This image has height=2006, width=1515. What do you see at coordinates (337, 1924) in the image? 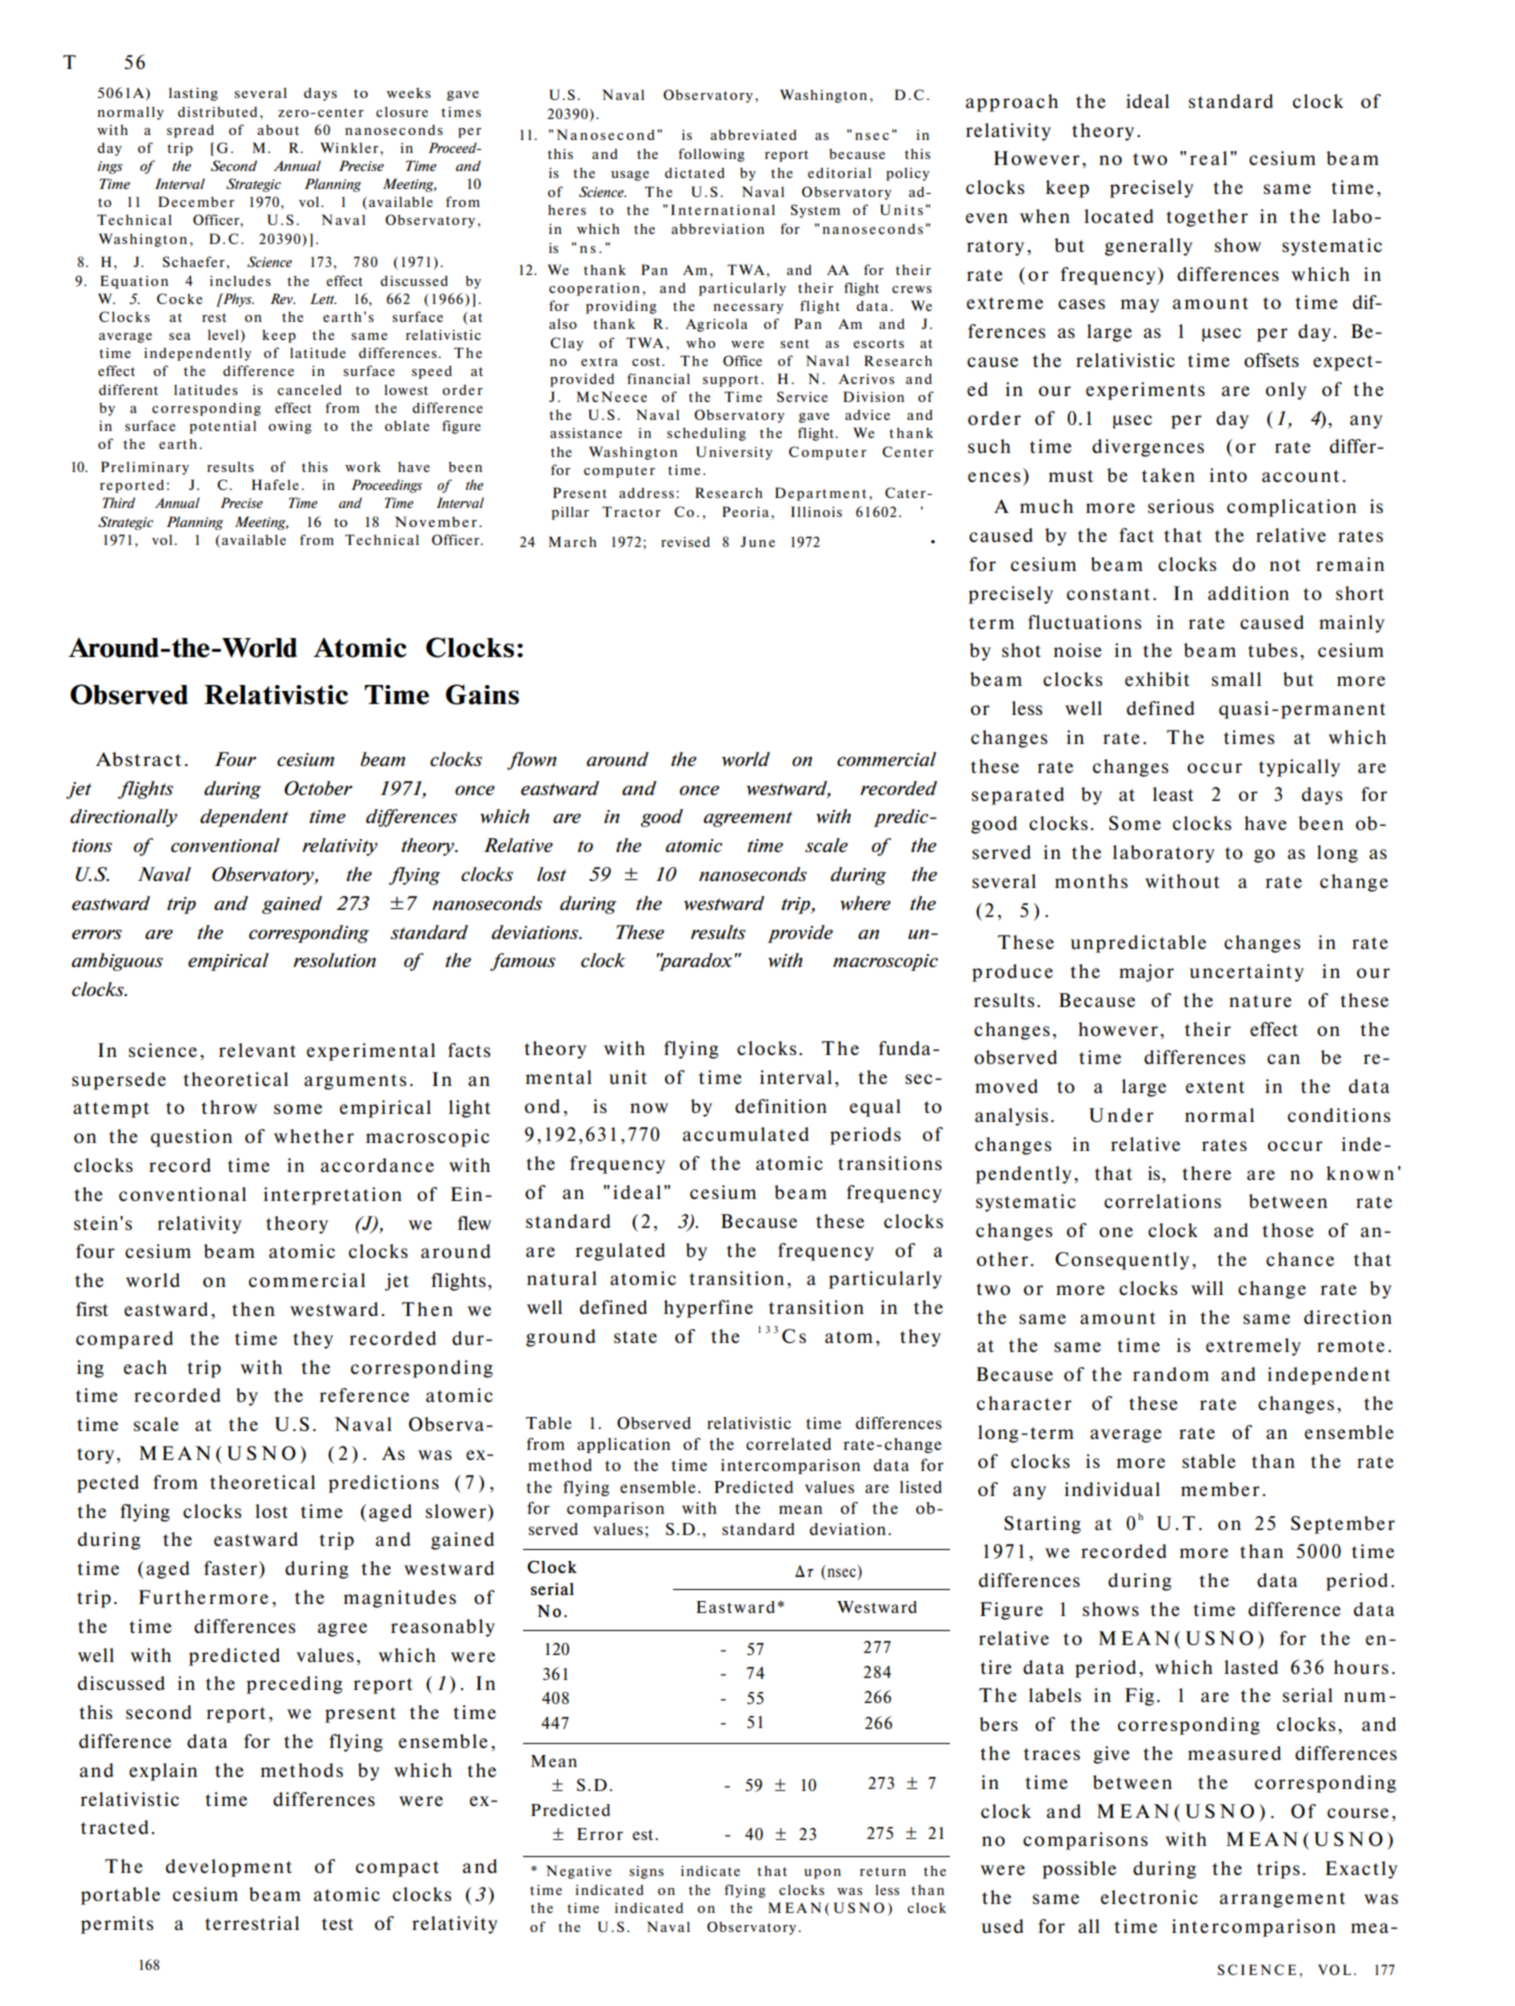
I see `test` at bounding box center [337, 1924].
